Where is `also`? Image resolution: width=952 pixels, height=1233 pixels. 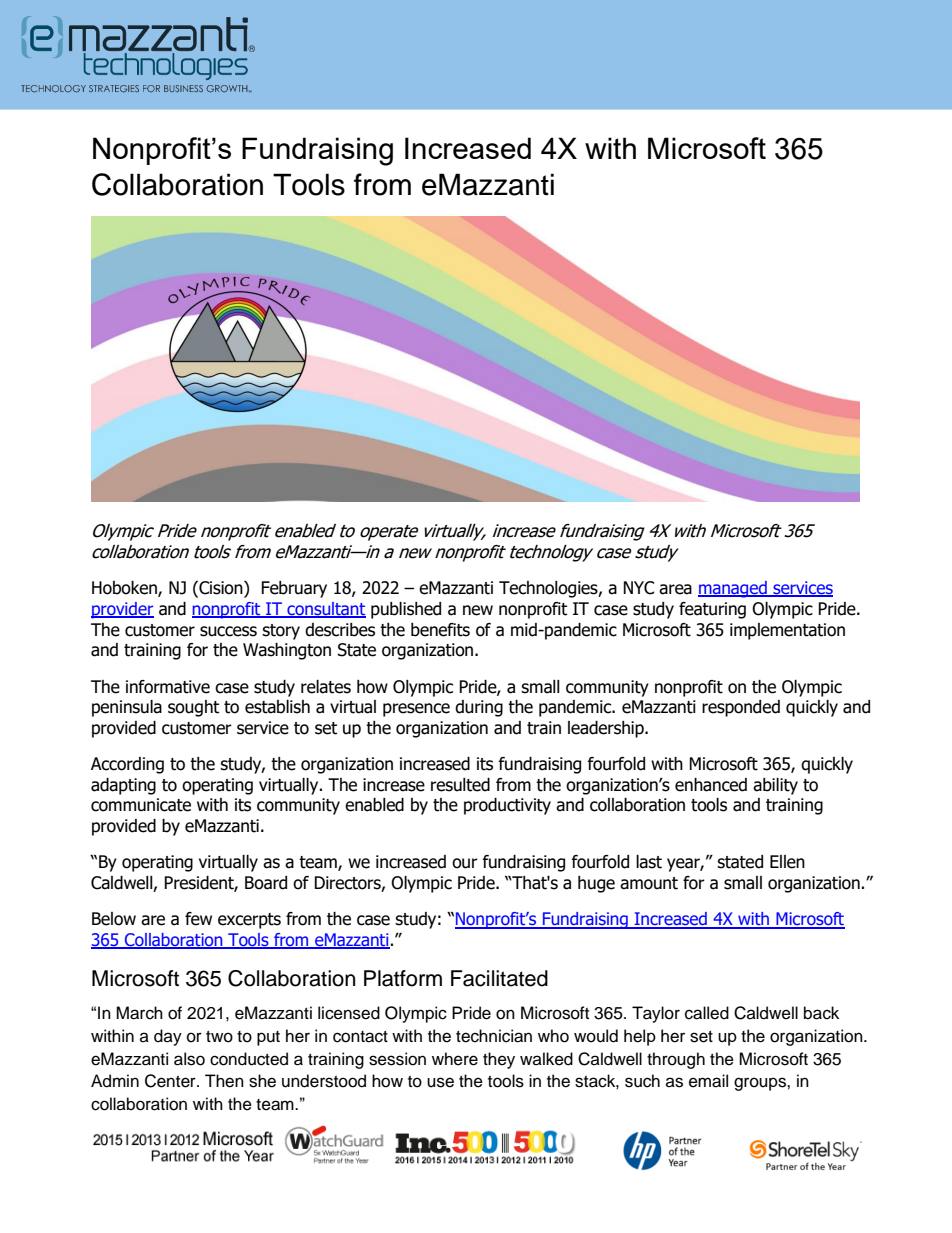
also is located at coordinates (189, 1059).
